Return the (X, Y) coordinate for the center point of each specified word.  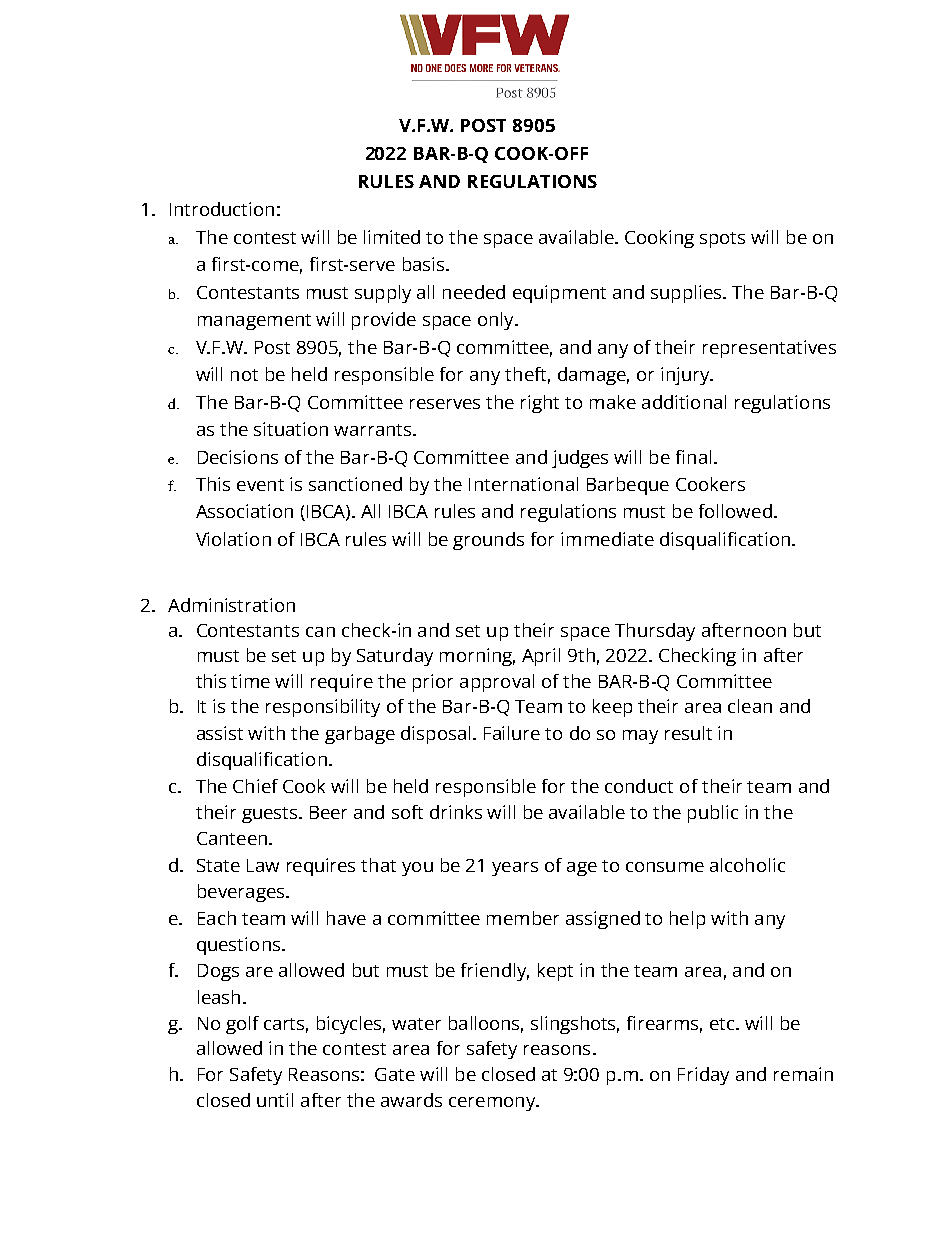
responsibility (323, 708)
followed (735, 511)
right (540, 404)
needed (474, 292)
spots (722, 240)
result (688, 733)
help (687, 920)
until (275, 1100)
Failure (512, 733)
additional (684, 402)
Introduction (222, 209)
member (523, 918)
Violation (233, 539)
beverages (242, 893)
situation (291, 429)
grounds (488, 541)
